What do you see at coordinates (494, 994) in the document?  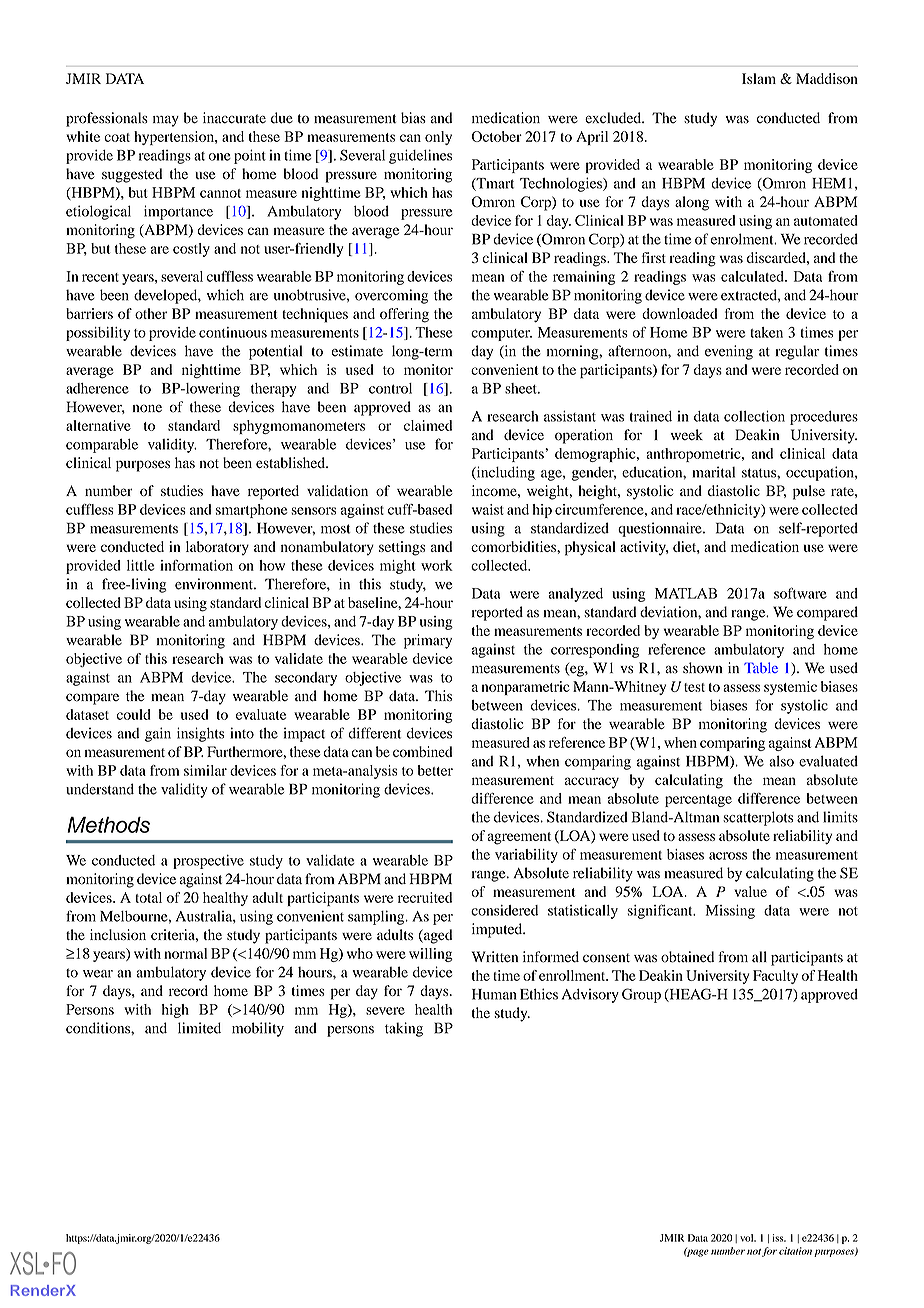 I see `Human` at bounding box center [494, 994].
